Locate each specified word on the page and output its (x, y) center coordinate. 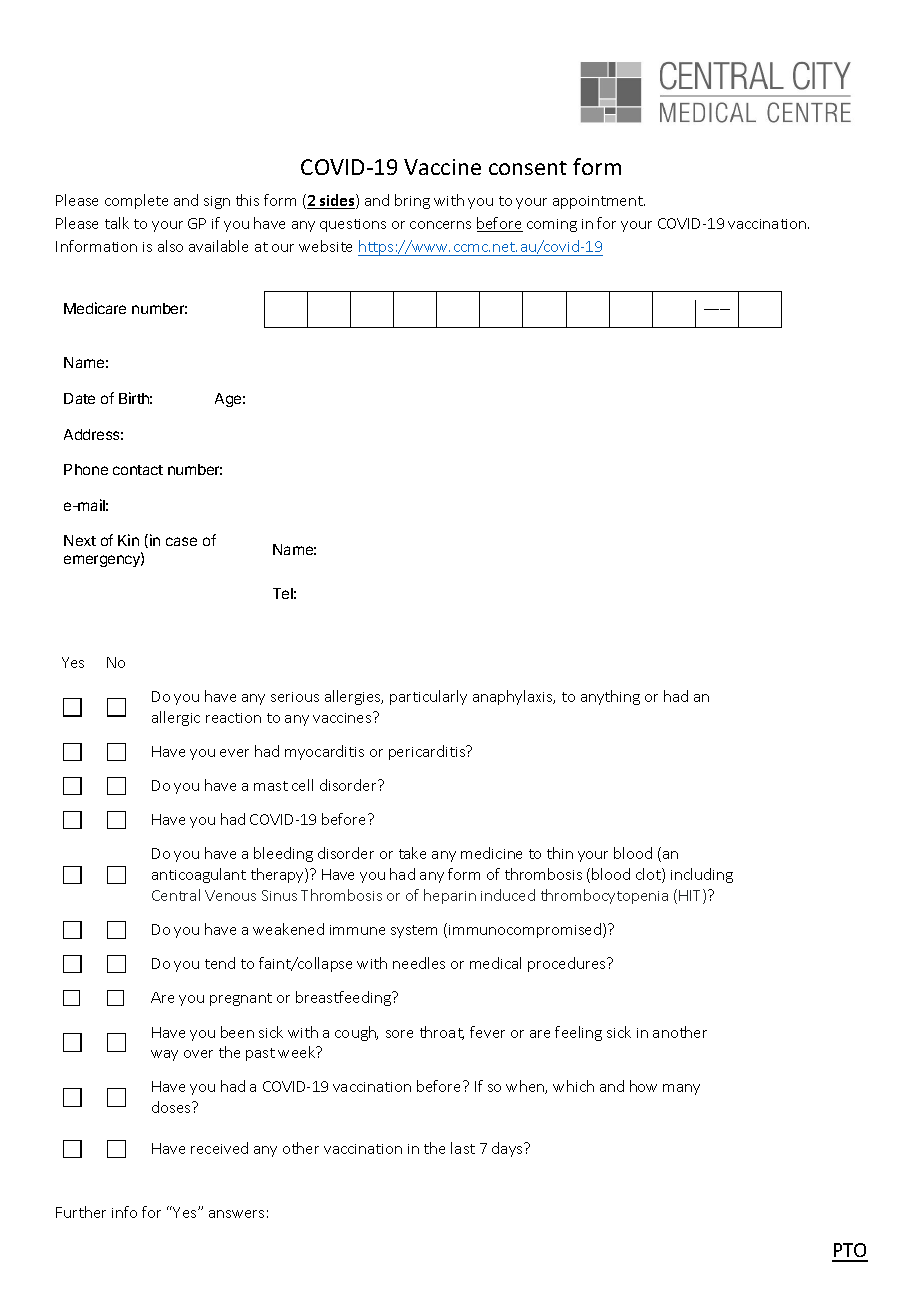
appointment (599, 202)
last (463, 1148)
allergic (176, 718)
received (219, 1148)
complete (136, 201)
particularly (428, 697)
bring (412, 201)
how (643, 1086)
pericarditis (428, 752)
